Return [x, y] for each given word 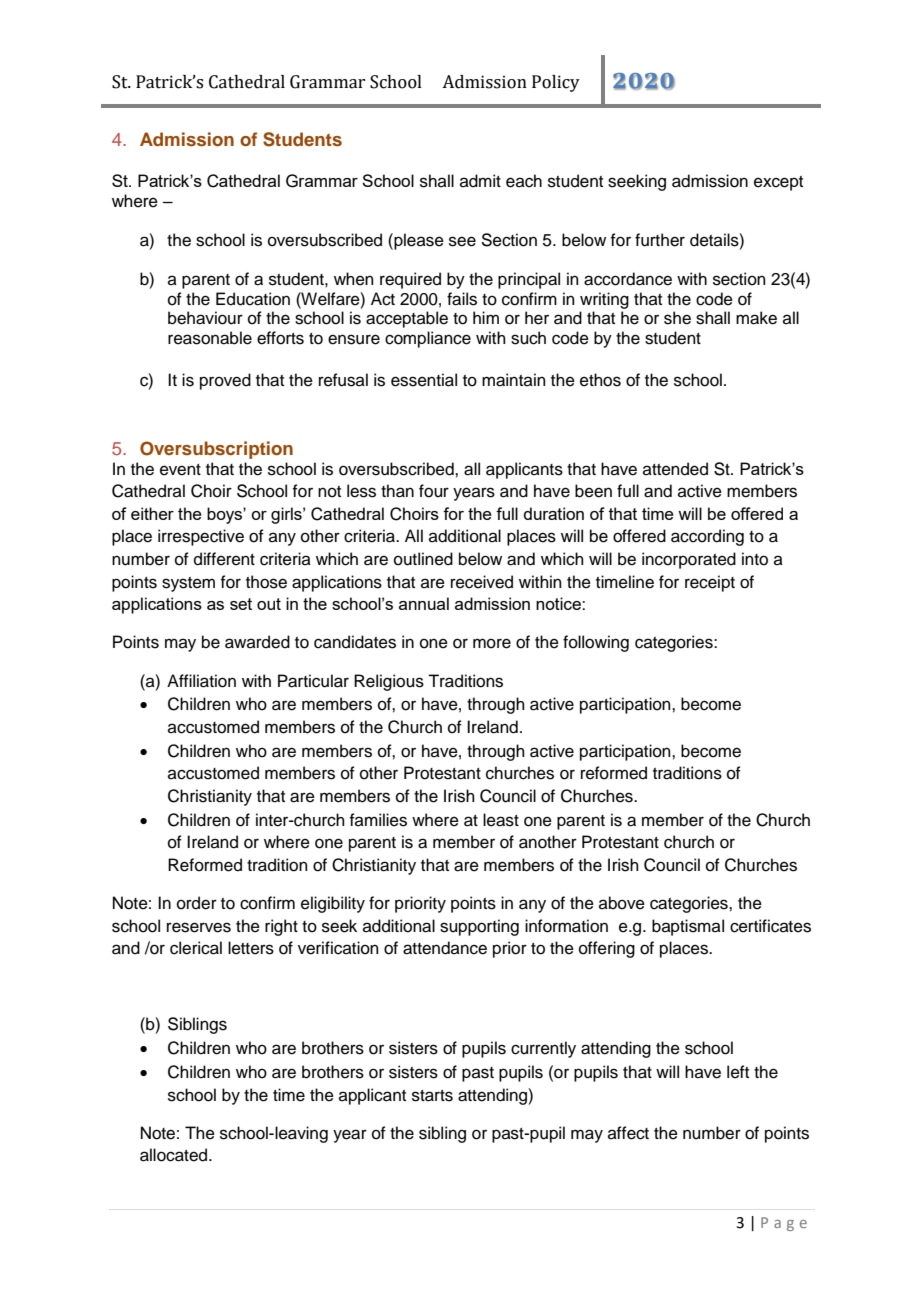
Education [253, 299]
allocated [175, 1155]
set [241, 604]
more [492, 643]
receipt [710, 583]
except [778, 183]
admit [480, 181]
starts [432, 1096]
